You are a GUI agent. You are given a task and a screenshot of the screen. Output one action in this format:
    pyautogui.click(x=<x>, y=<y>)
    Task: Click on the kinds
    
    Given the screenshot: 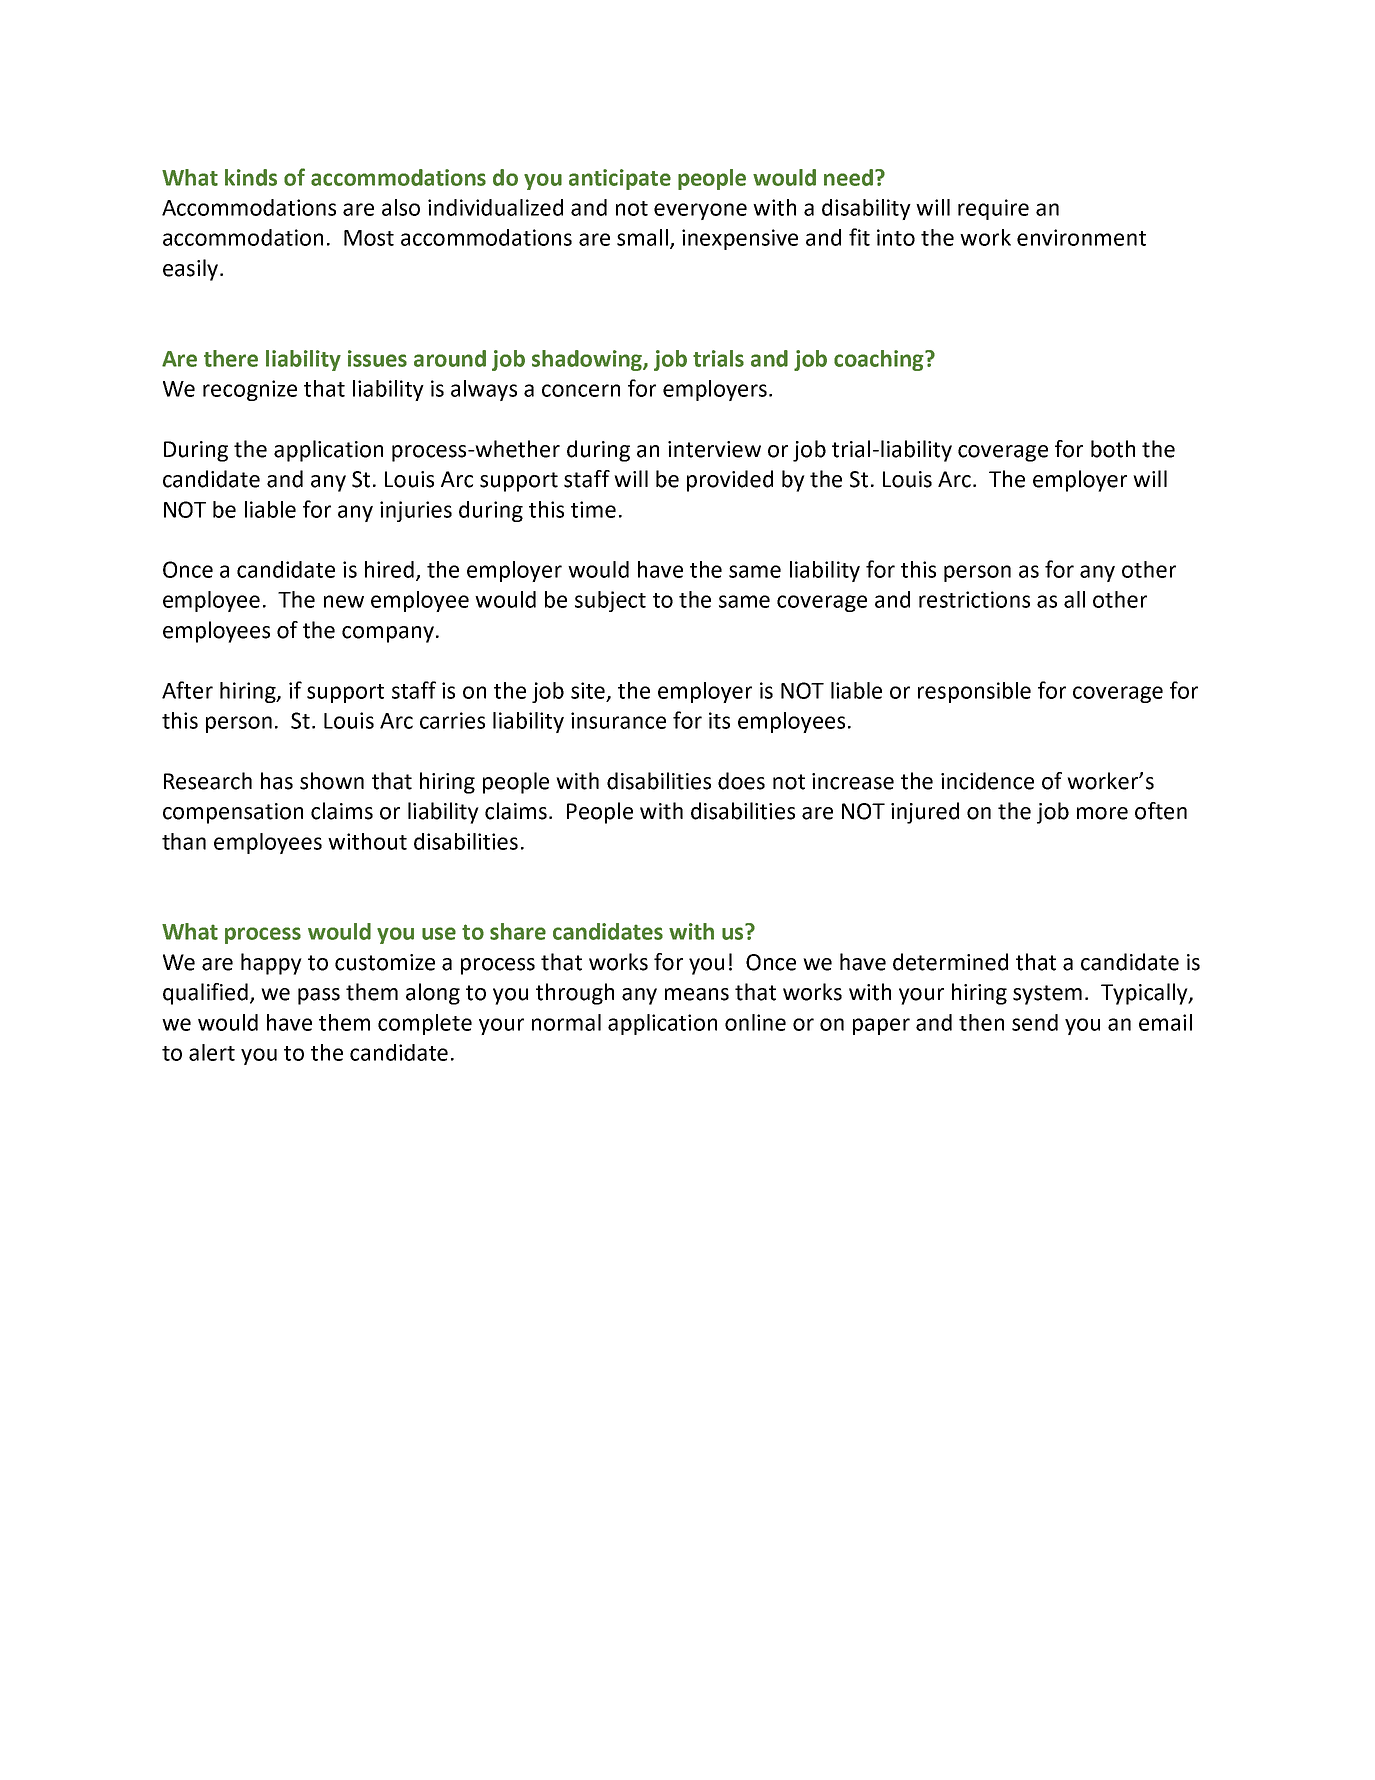 What is the action you would take?
    pyautogui.click(x=251, y=177)
